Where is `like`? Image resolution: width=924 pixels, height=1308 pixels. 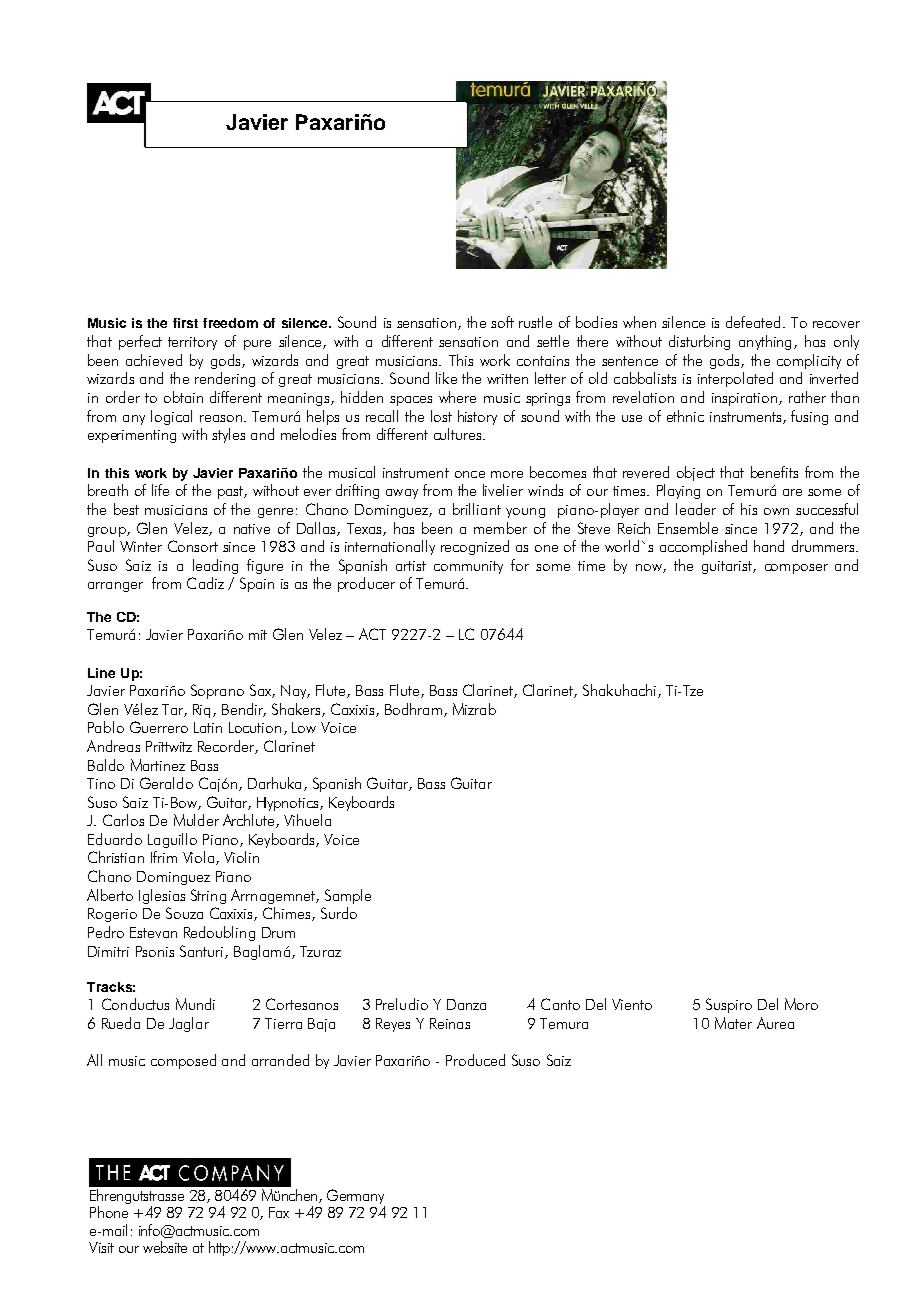
like is located at coordinates (446, 378).
